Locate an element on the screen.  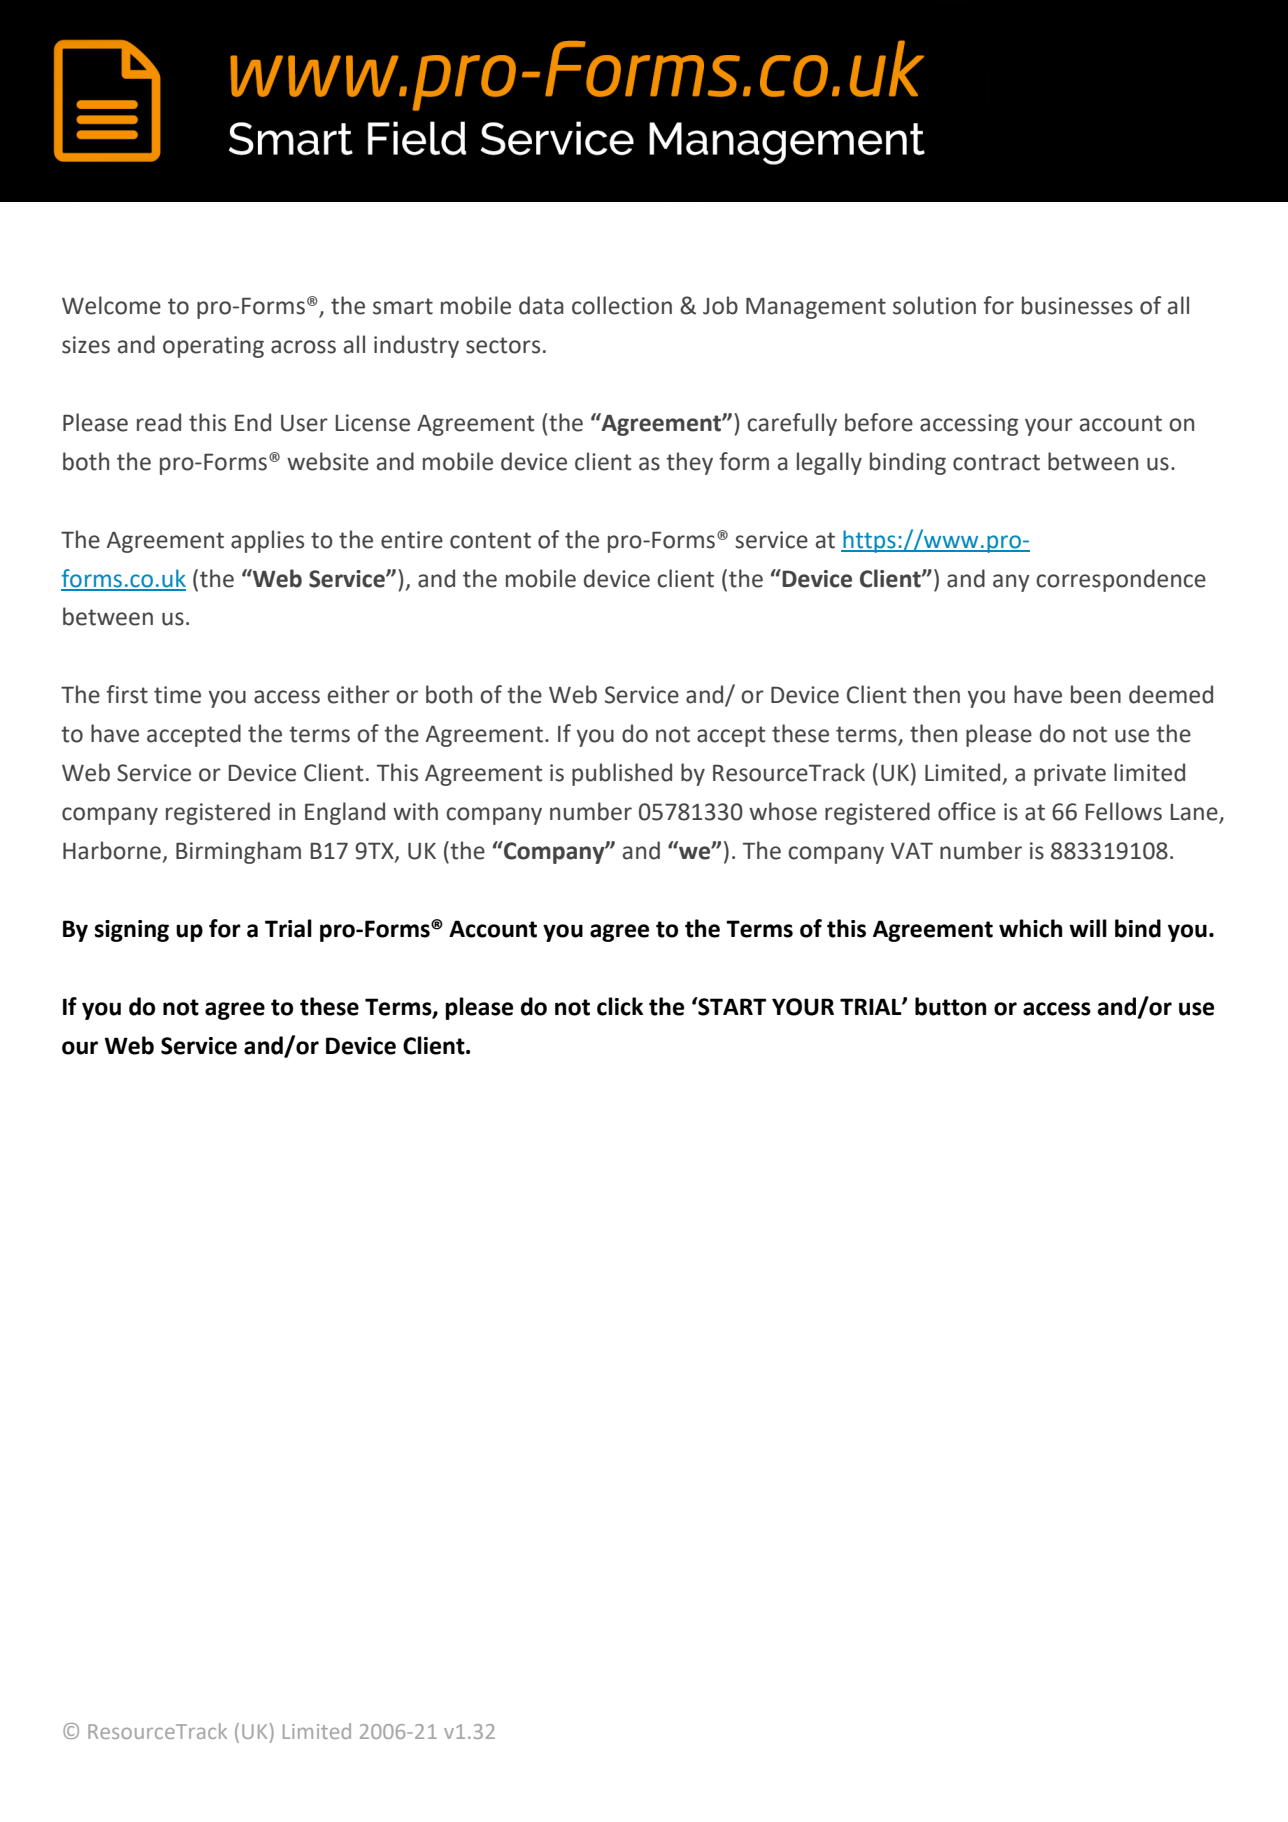
click is located at coordinates (620, 1006).
